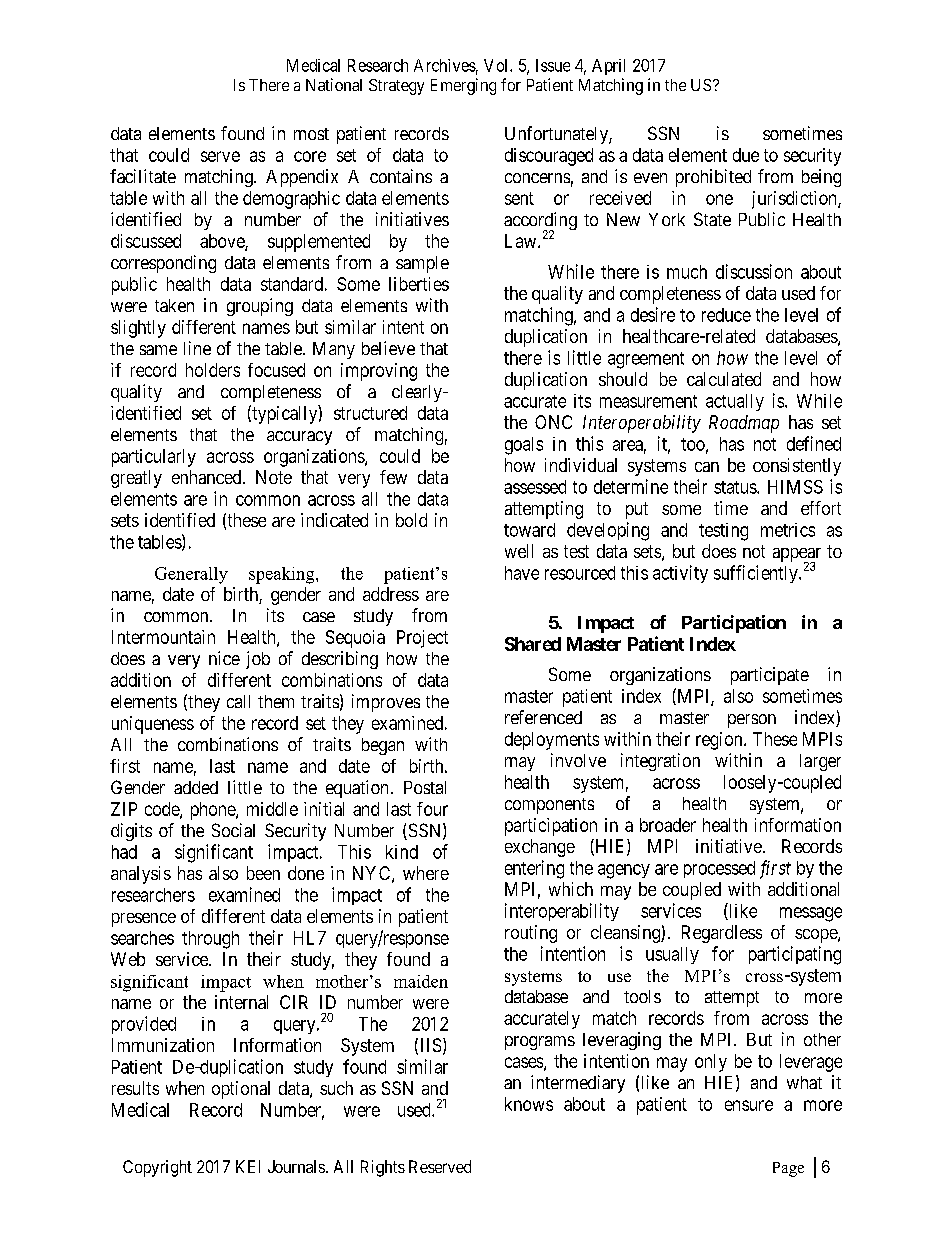 The height and width of the screenshot is (1233, 952). Describe the element at coordinates (432, 809) in the screenshot. I see `four` at that location.
